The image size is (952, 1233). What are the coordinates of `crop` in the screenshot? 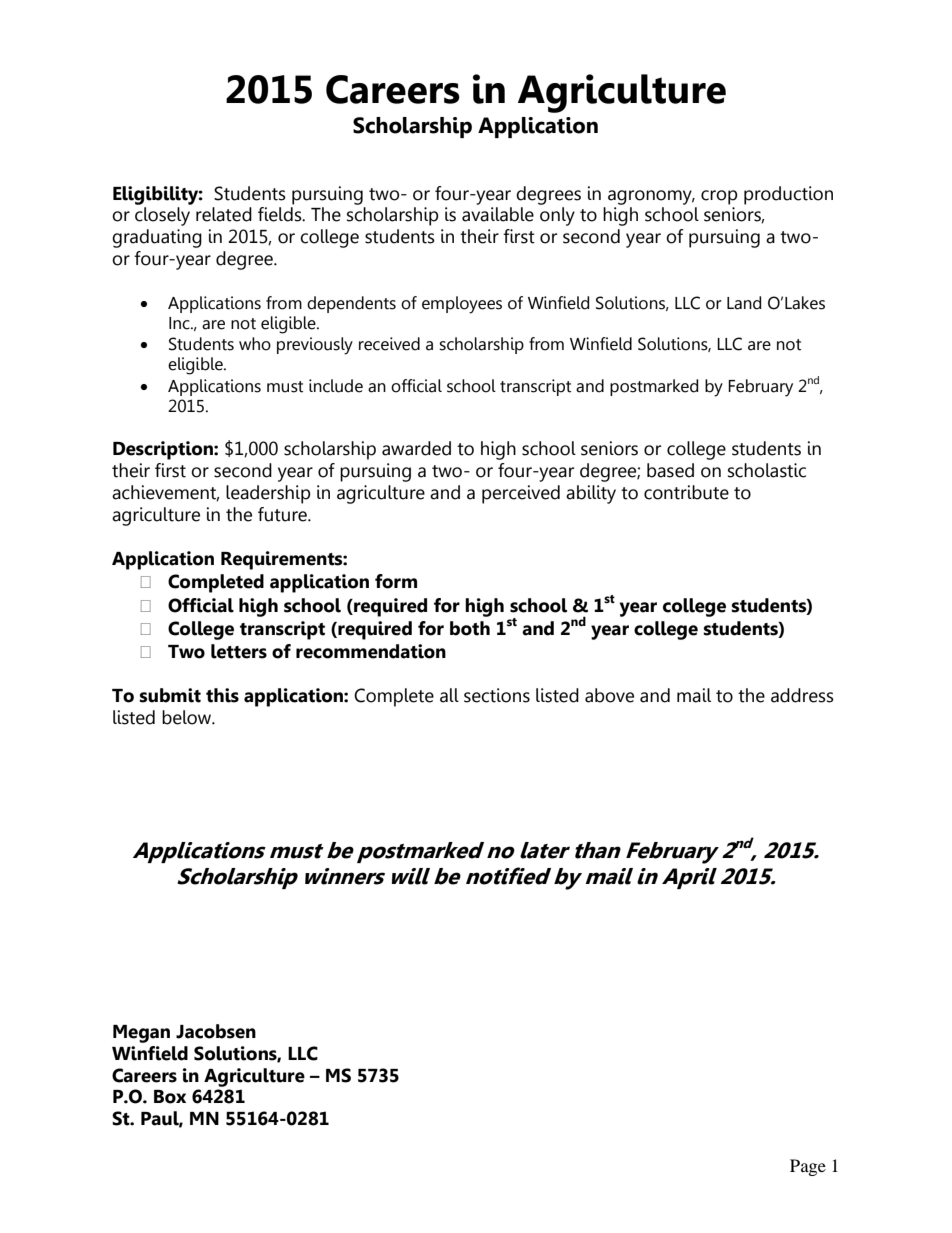 It's located at (719, 197).
